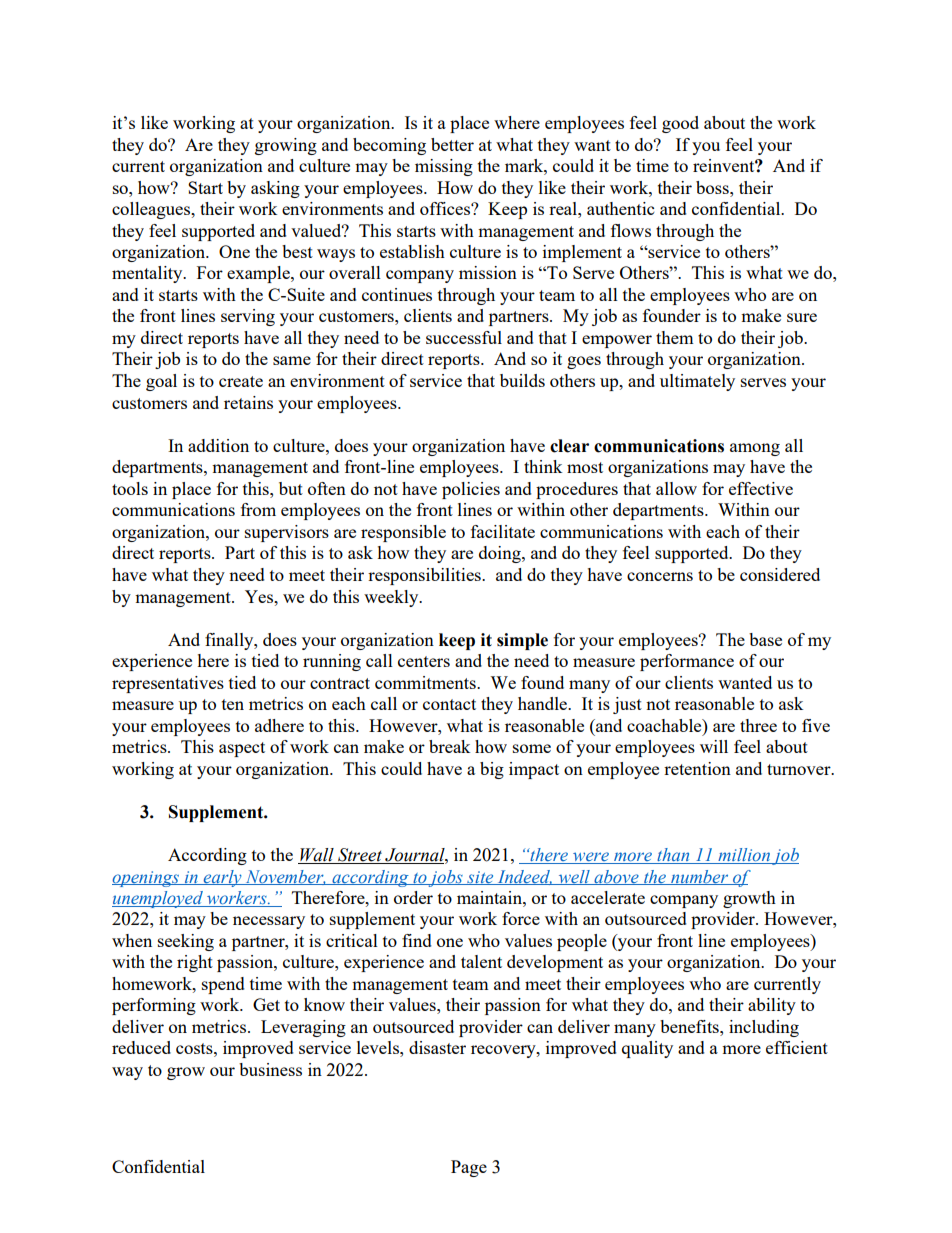 The width and height of the screenshot is (952, 1233). Describe the element at coordinates (765, 639) in the screenshot. I see `base` at that location.
